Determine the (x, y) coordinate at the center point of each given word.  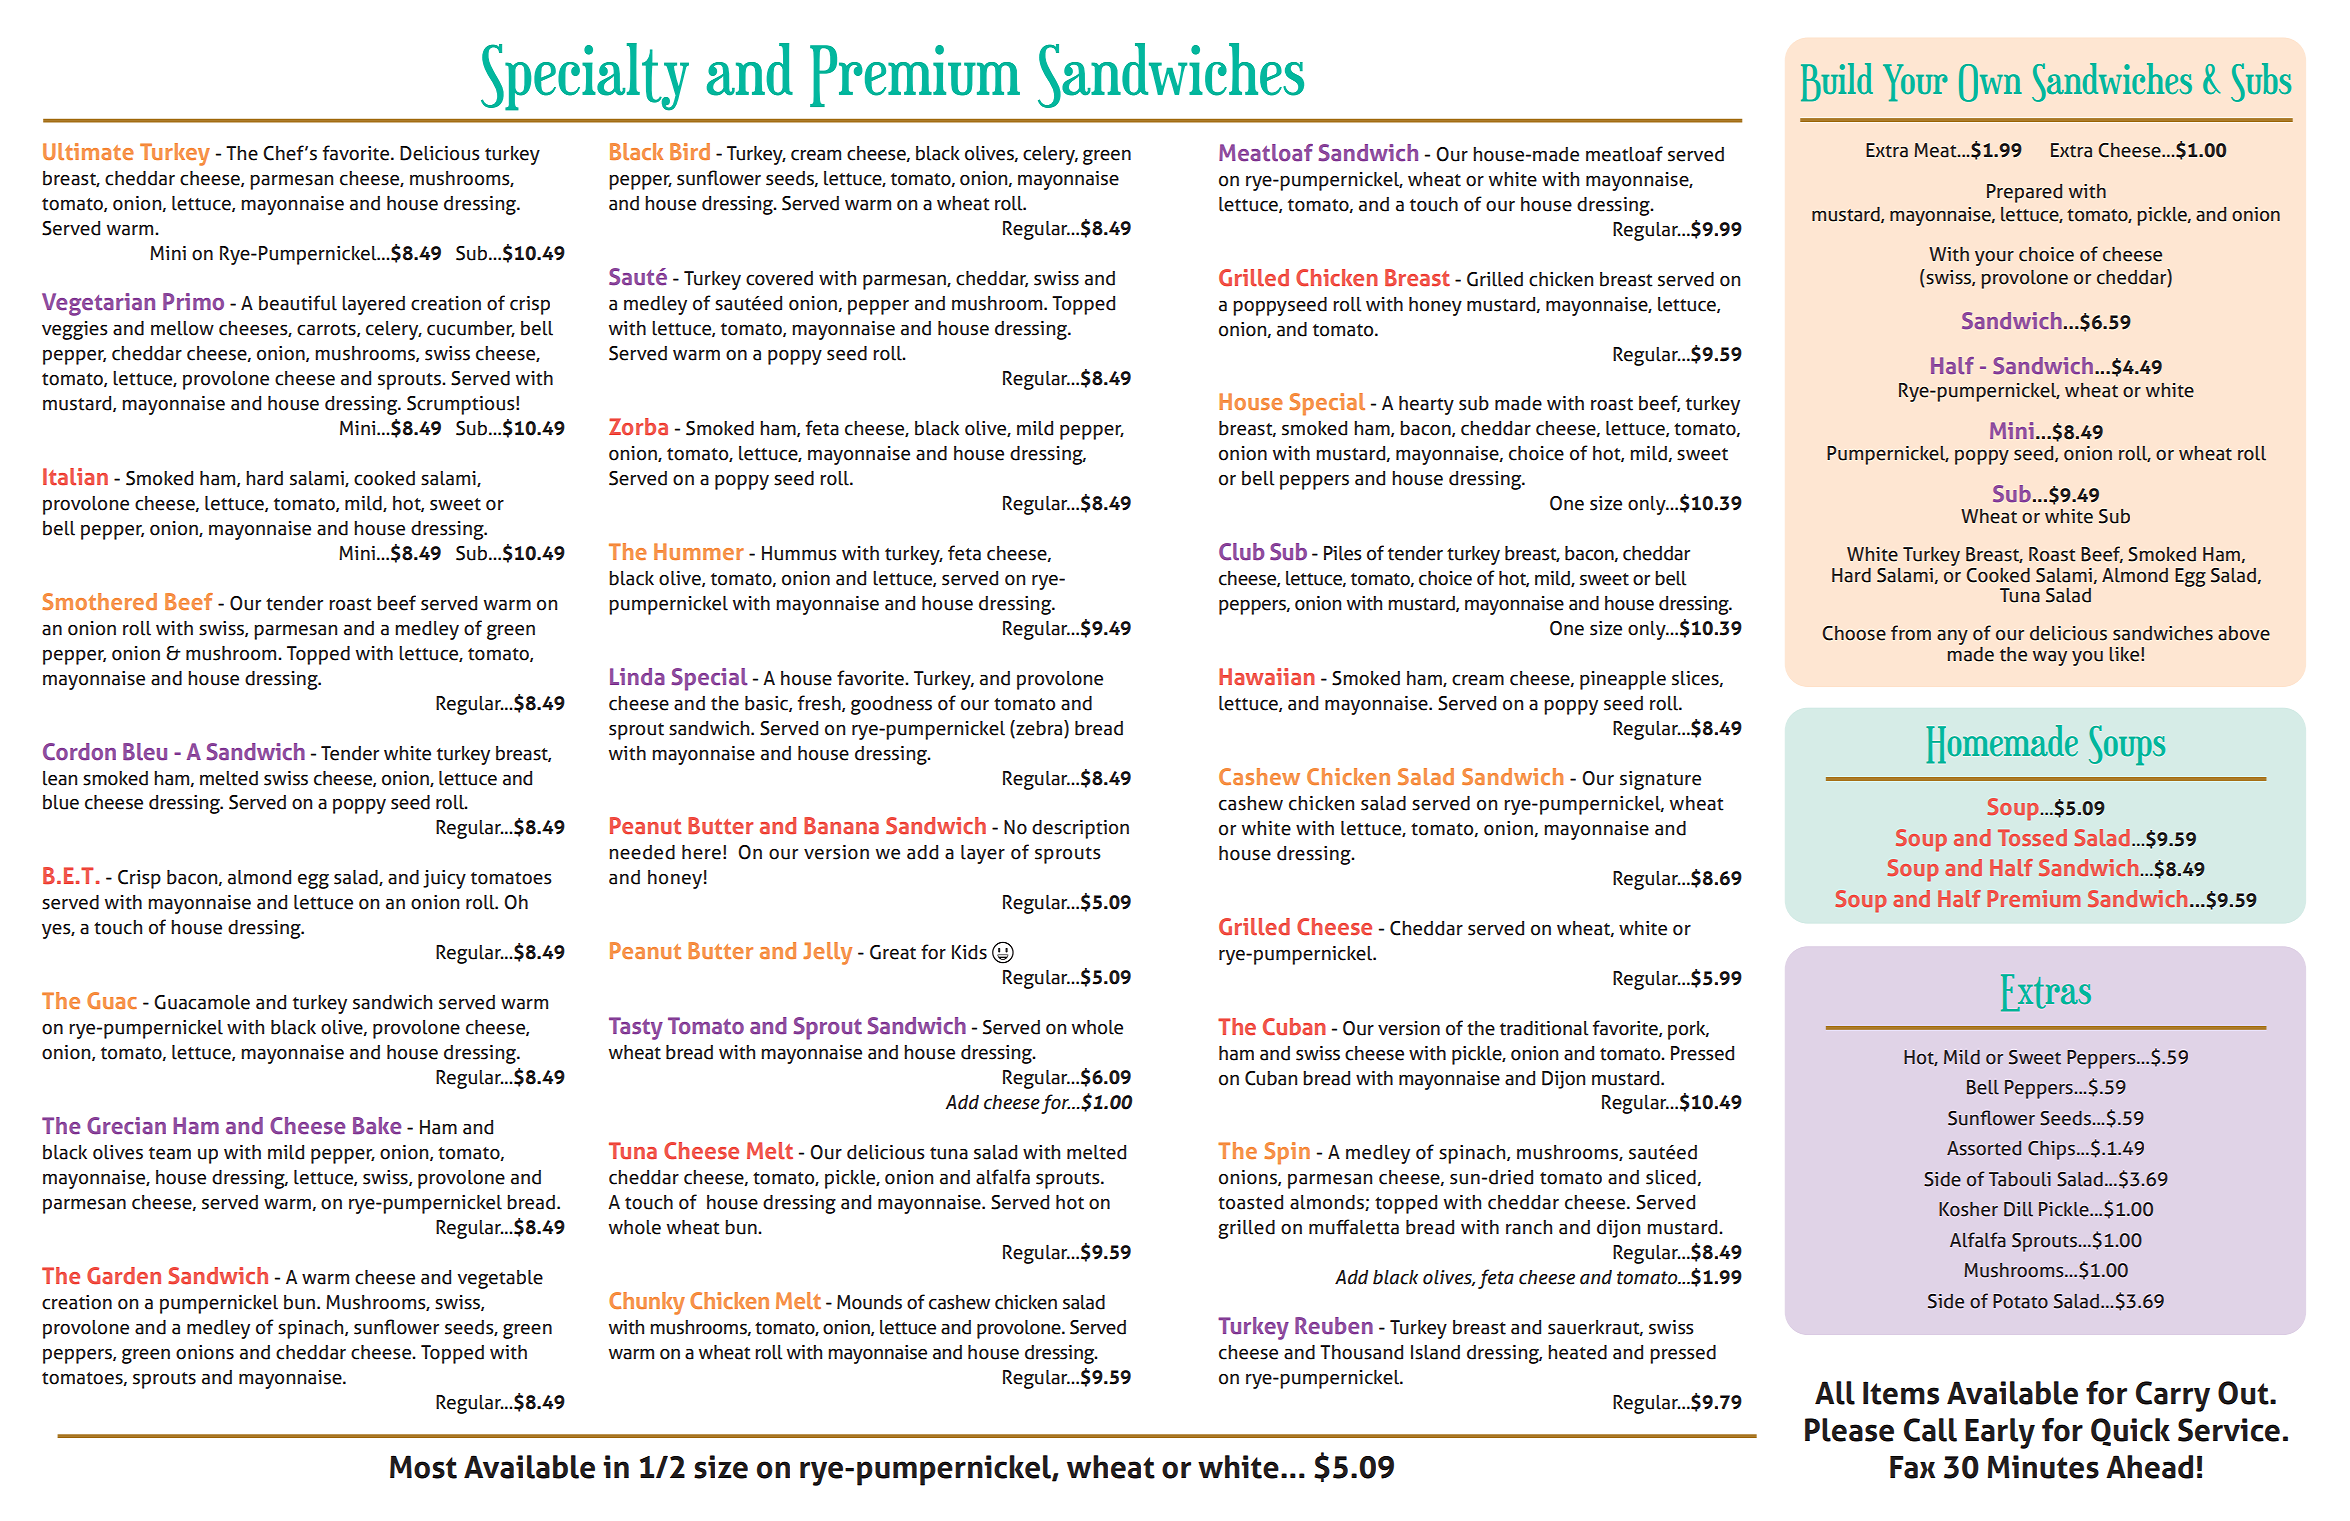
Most (423, 1467)
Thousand (1361, 1352)
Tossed (2032, 837)
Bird (690, 151)
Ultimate (88, 151)
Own (1990, 83)
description (1080, 829)
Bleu (145, 752)
